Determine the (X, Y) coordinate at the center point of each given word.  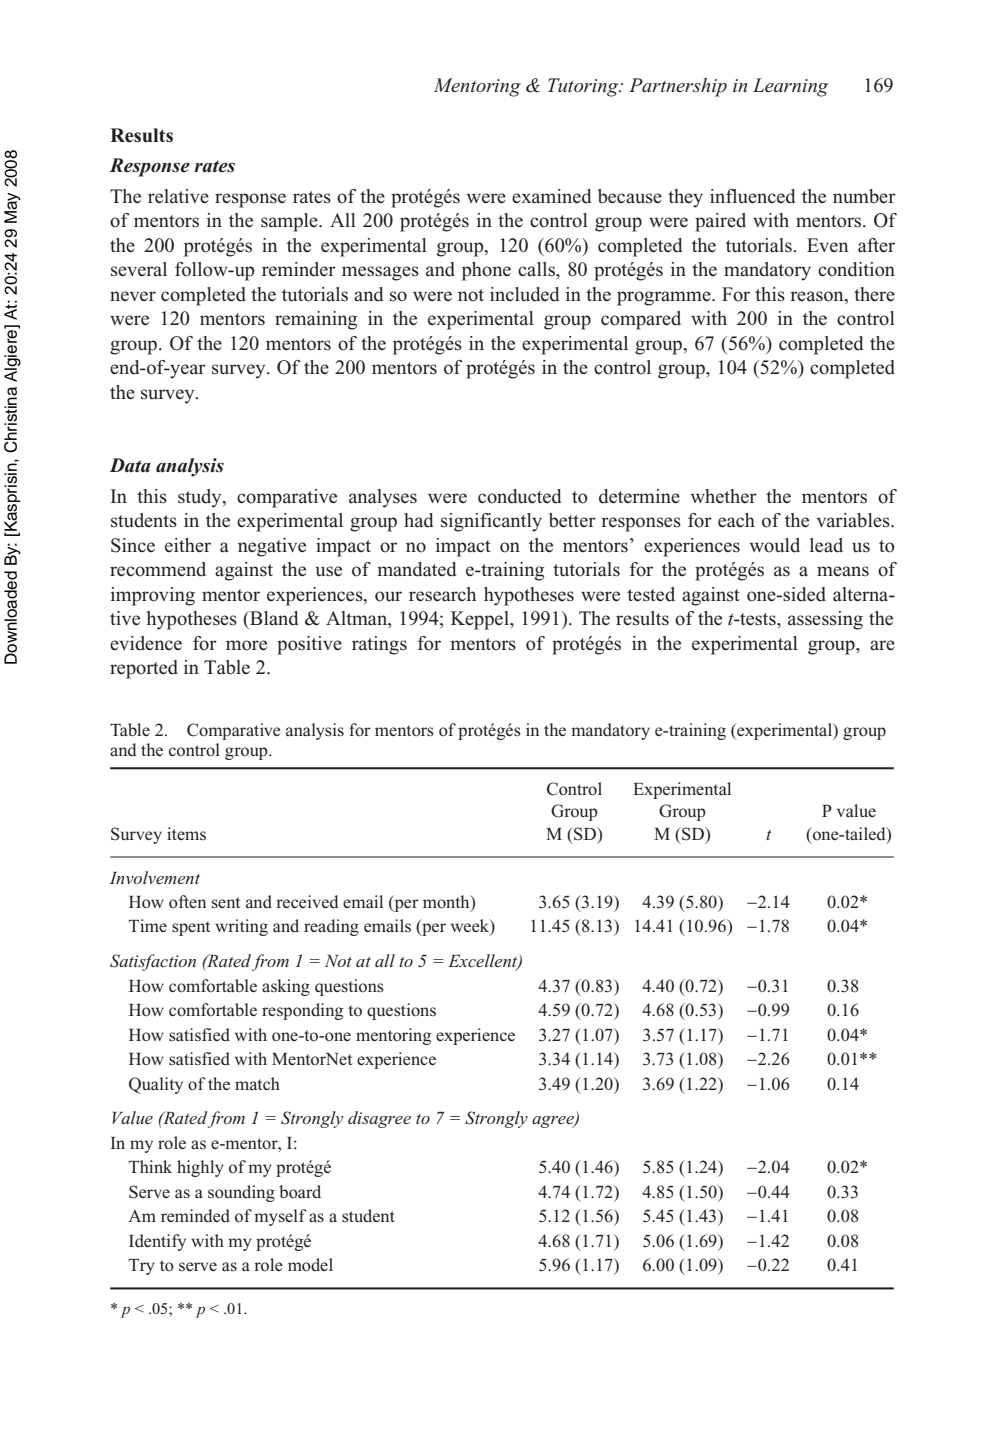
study (201, 498)
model (310, 1265)
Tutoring (584, 87)
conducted (520, 496)
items (186, 833)
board (300, 1192)
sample (290, 222)
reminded (195, 1216)
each (736, 520)
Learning (790, 87)
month (447, 903)
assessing (825, 620)
